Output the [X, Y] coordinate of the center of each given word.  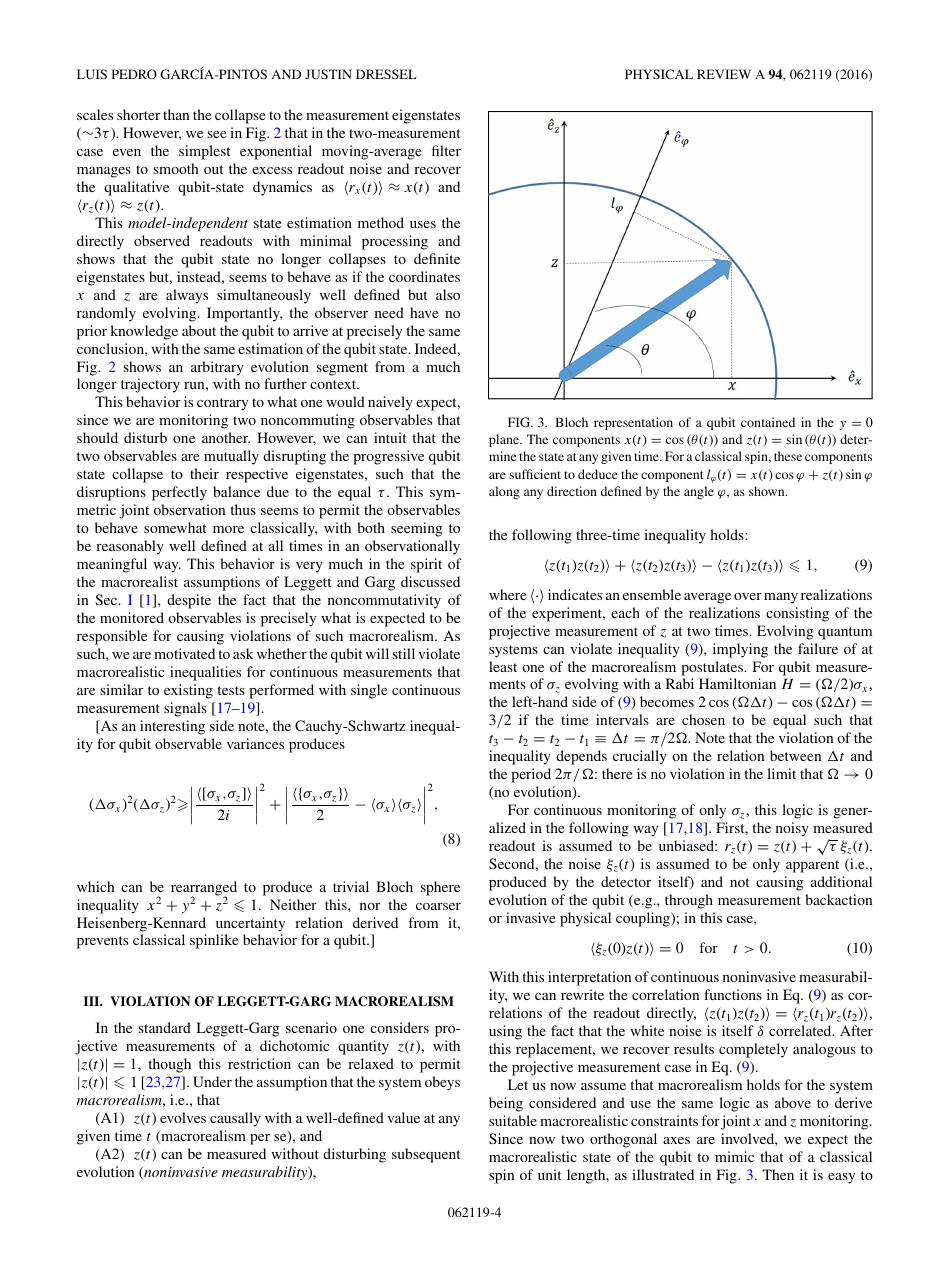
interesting [172, 727]
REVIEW [724, 74]
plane [505, 440]
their [204, 473]
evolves [183, 1117]
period [531, 775]
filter [446, 150]
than [176, 114]
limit [781, 773]
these [788, 456]
